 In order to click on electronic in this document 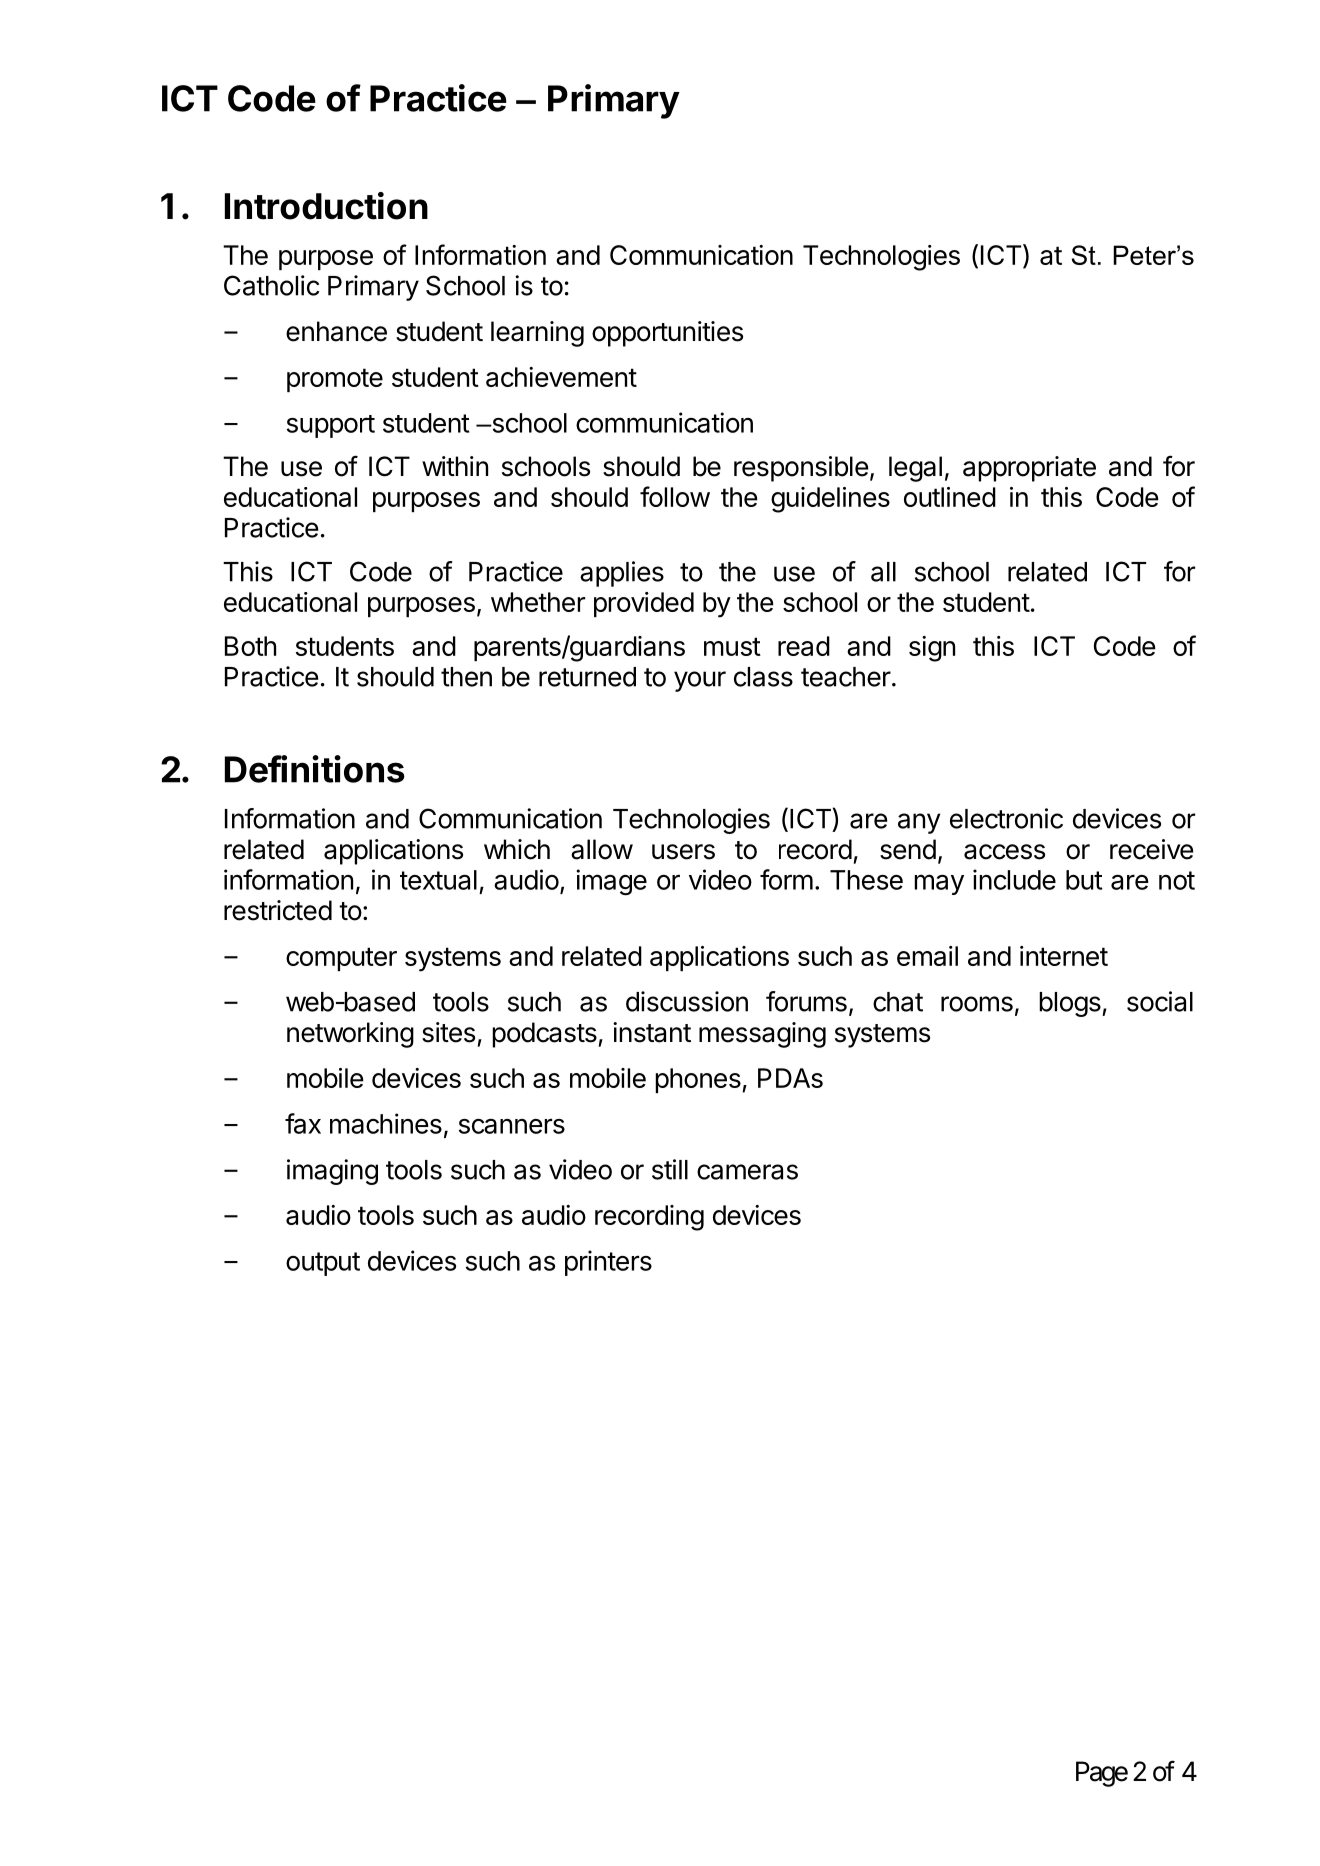, I will do `click(1006, 818)`.
